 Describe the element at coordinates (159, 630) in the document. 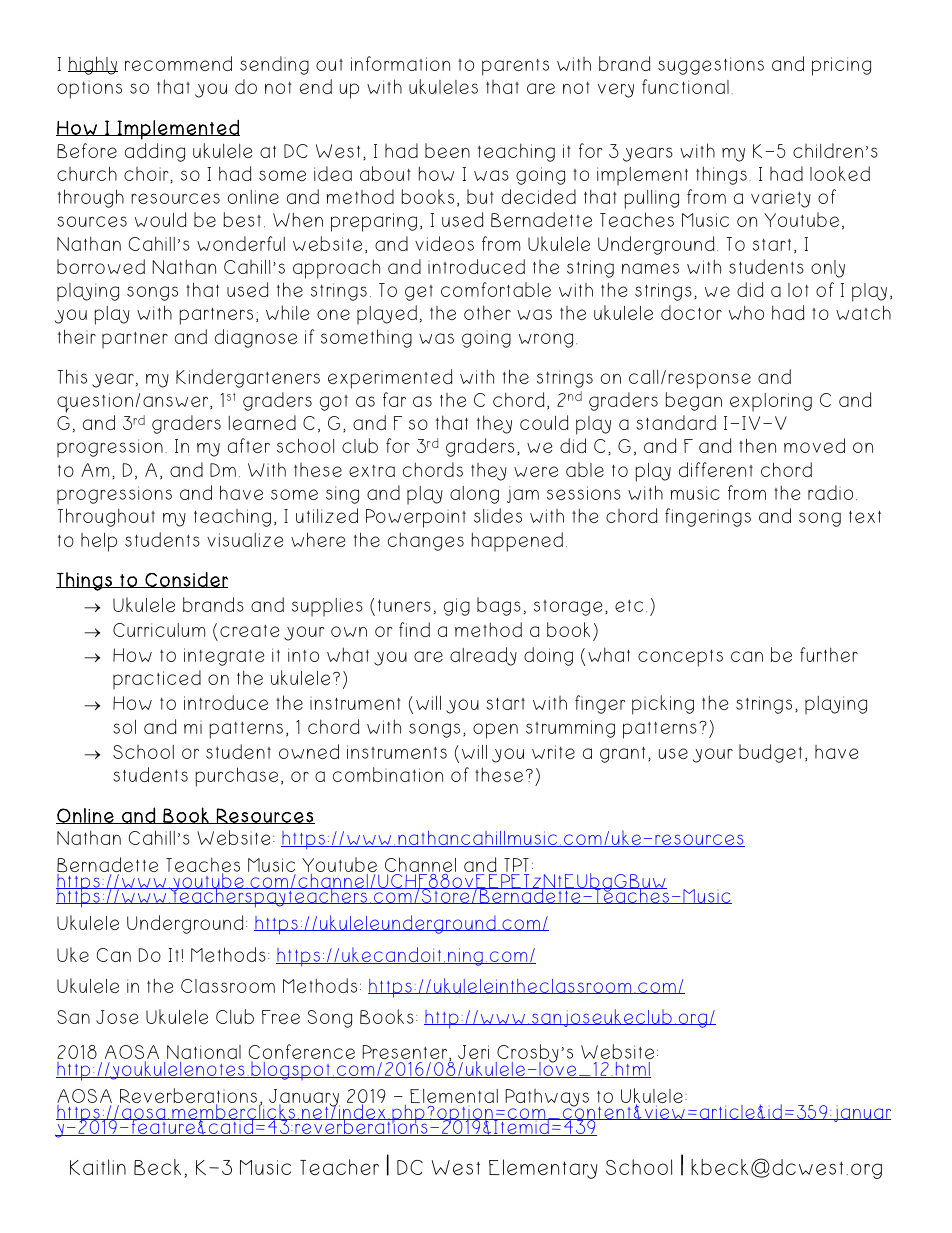

I see `Curriculum` at that location.
